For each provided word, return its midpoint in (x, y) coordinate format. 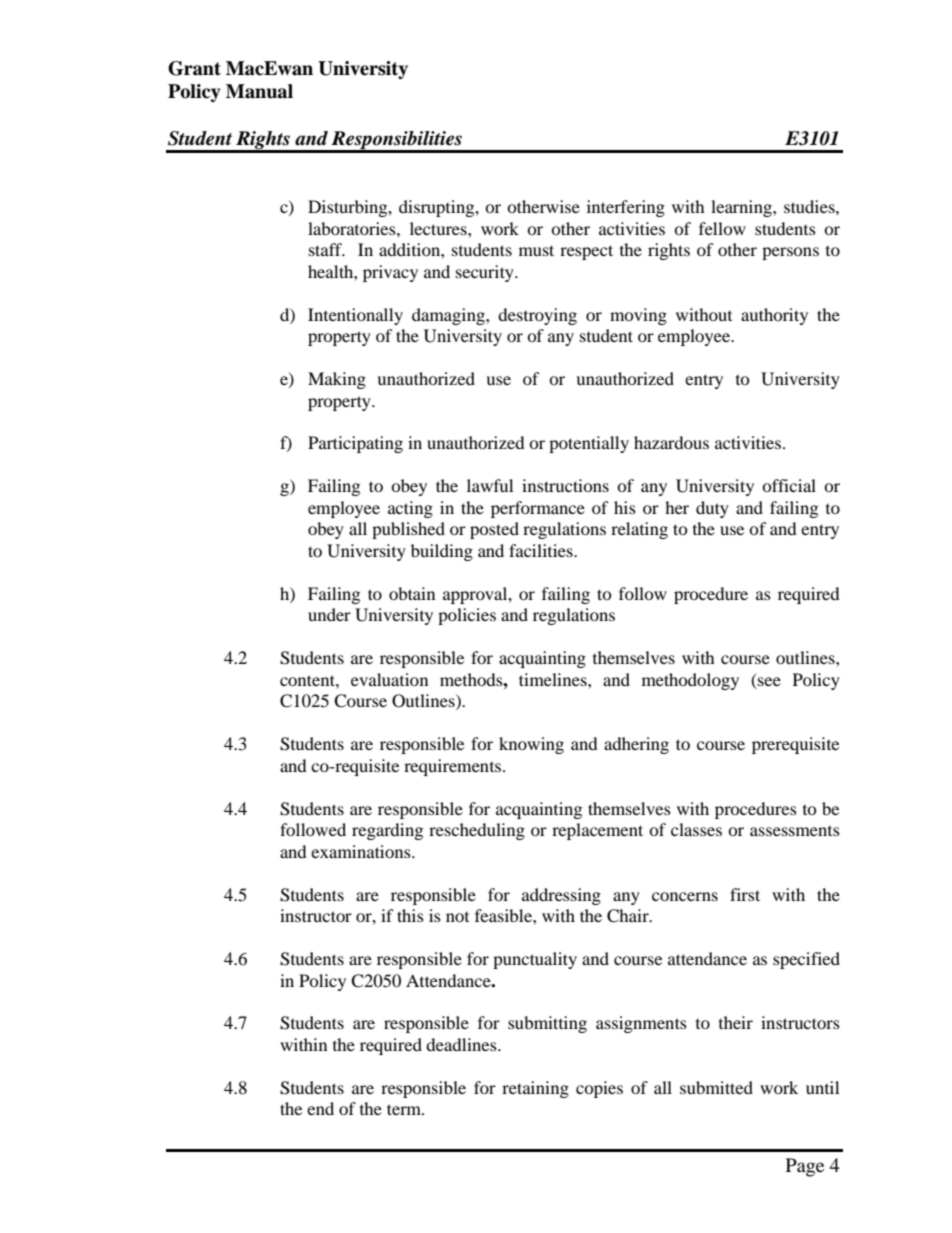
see (769, 681)
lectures (439, 228)
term (405, 1109)
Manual (259, 91)
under (329, 614)
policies (467, 616)
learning (742, 208)
